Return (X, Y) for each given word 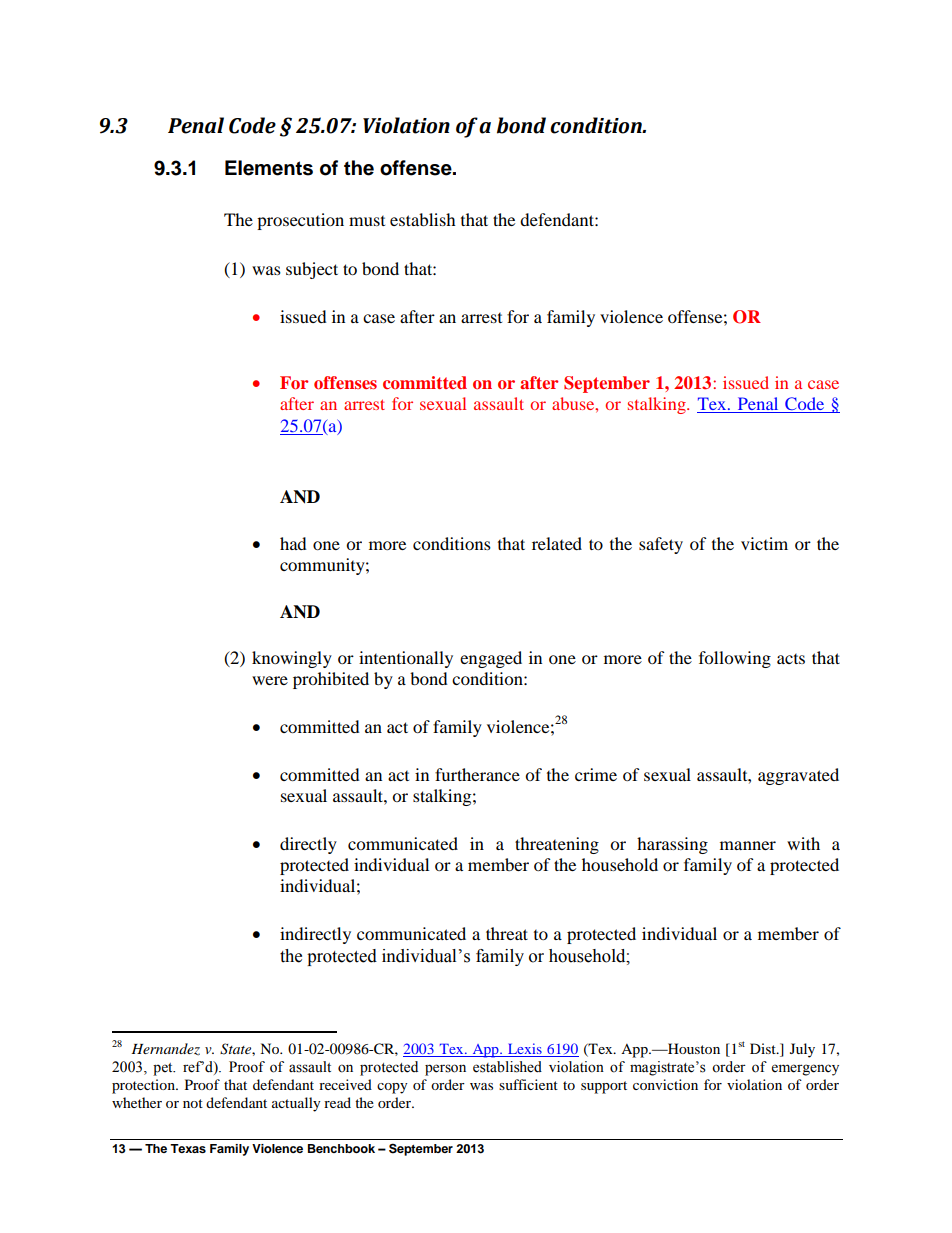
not (193, 1103)
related (557, 543)
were (270, 680)
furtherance (477, 774)
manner (748, 845)
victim (764, 543)
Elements (269, 168)
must (367, 221)
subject (312, 270)
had (293, 543)
